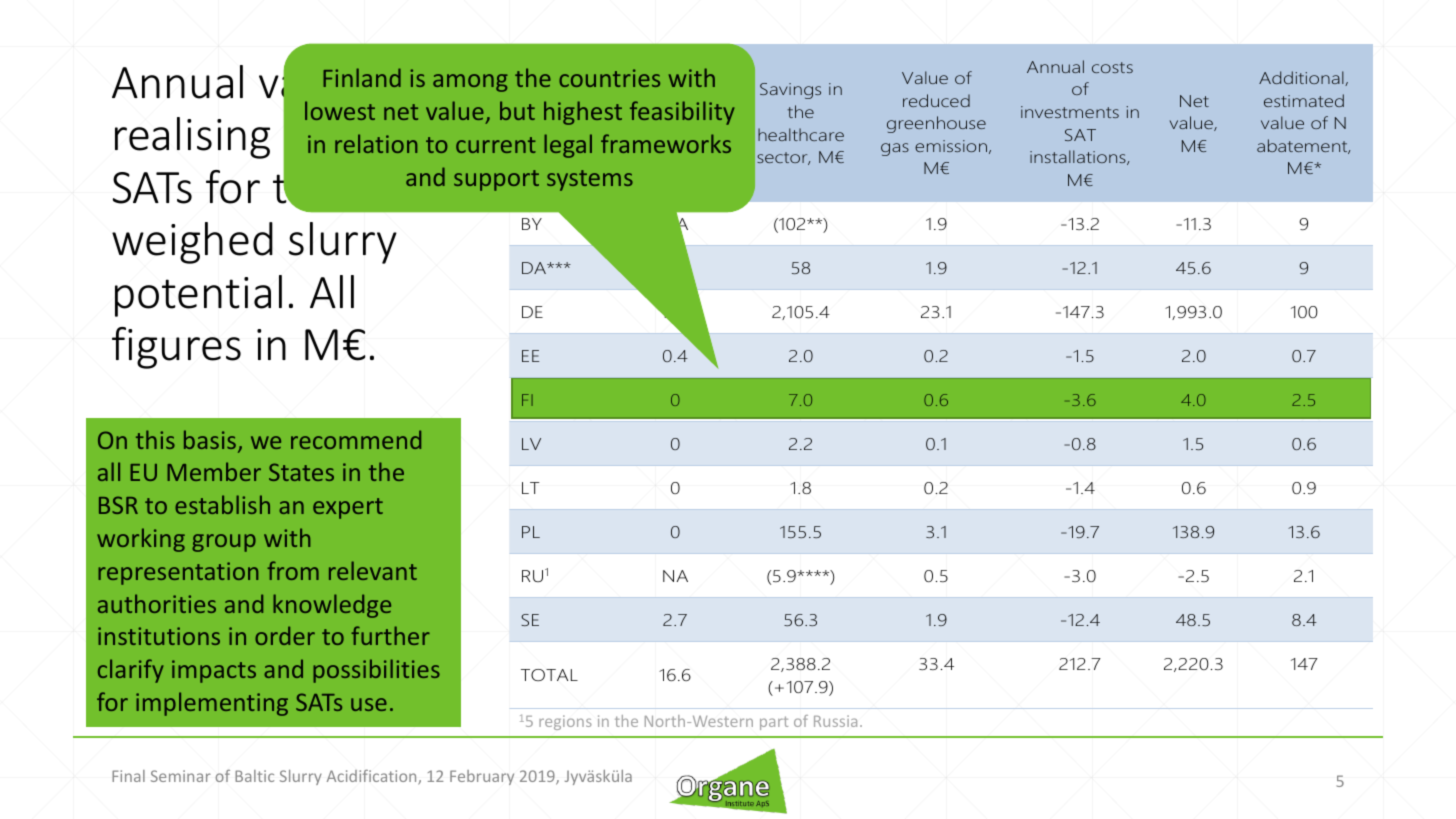 Image resolution: width=1456 pixels, height=819 pixels. Describe the element at coordinates (1112, 67) in the screenshot. I see `costs` at that location.
